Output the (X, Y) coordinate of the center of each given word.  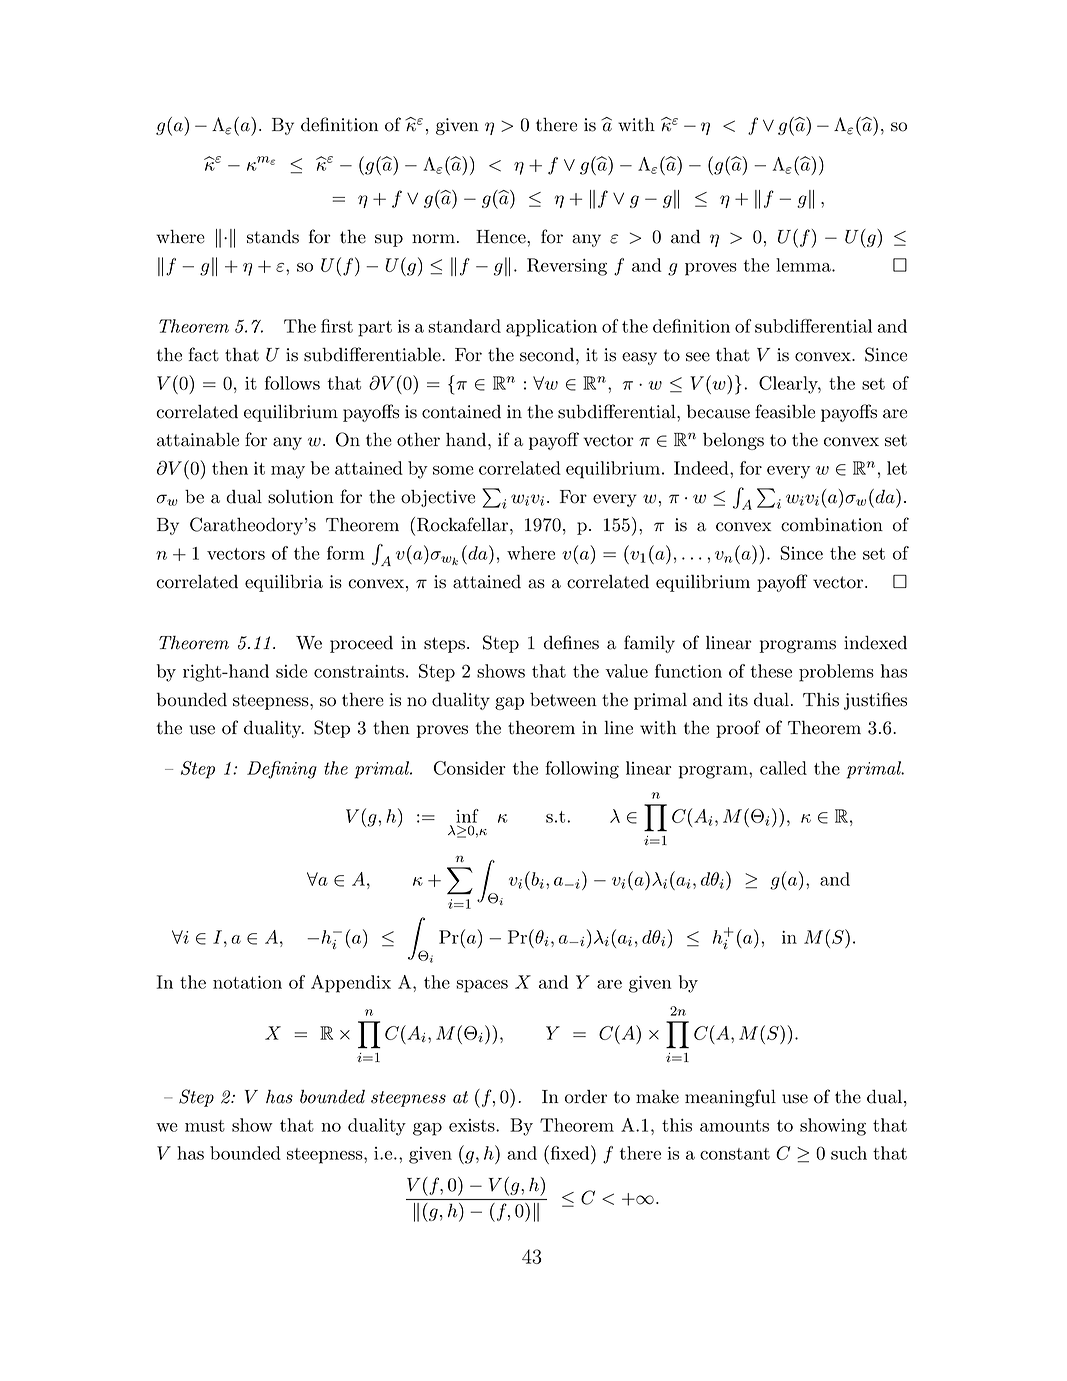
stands (273, 237)
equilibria (284, 583)
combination (832, 525)
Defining (282, 770)
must (205, 1126)
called (783, 768)
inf (467, 816)
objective (438, 498)
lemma (804, 265)
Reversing (567, 267)
